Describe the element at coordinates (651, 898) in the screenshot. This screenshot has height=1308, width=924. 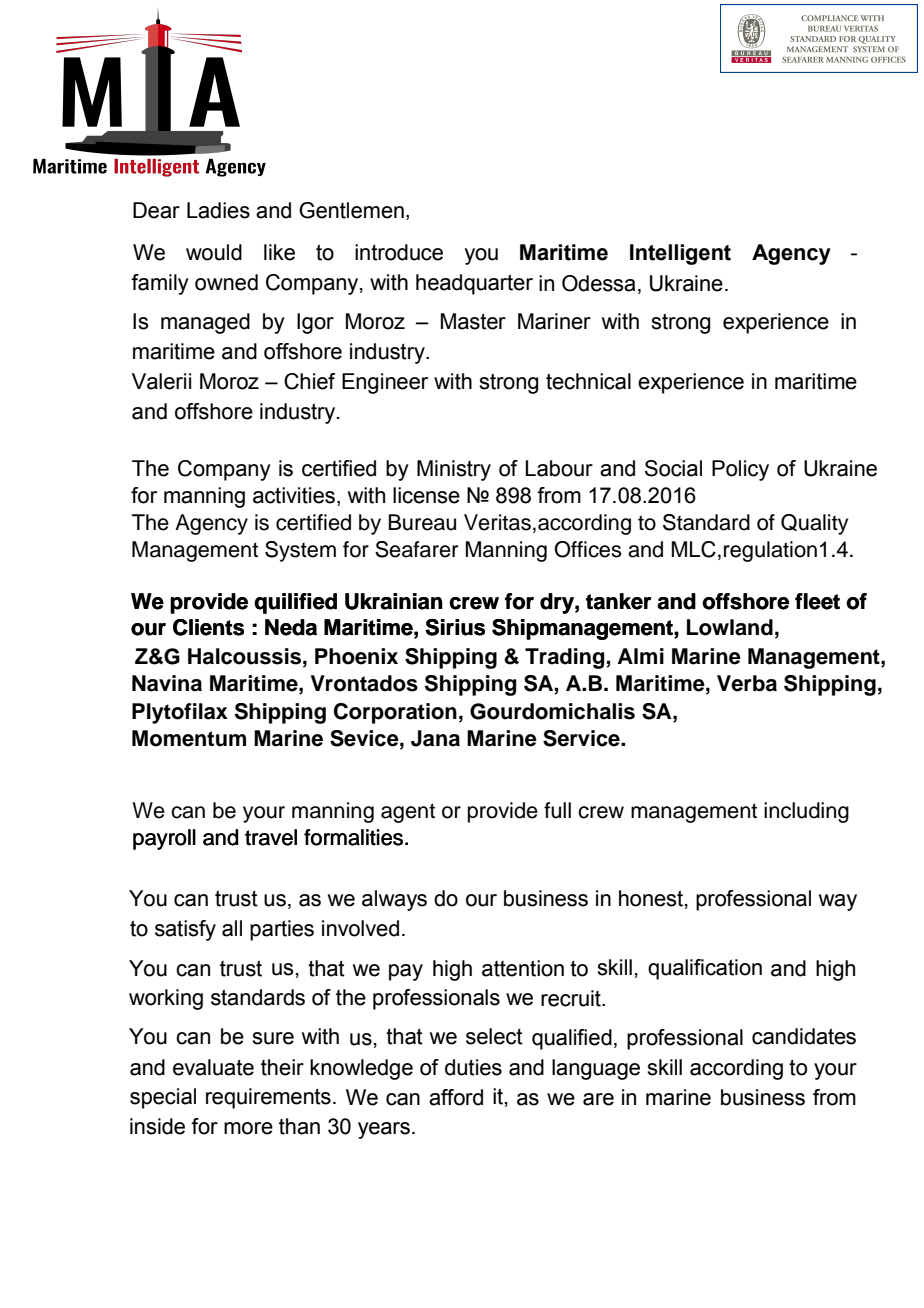
I see `honest` at that location.
